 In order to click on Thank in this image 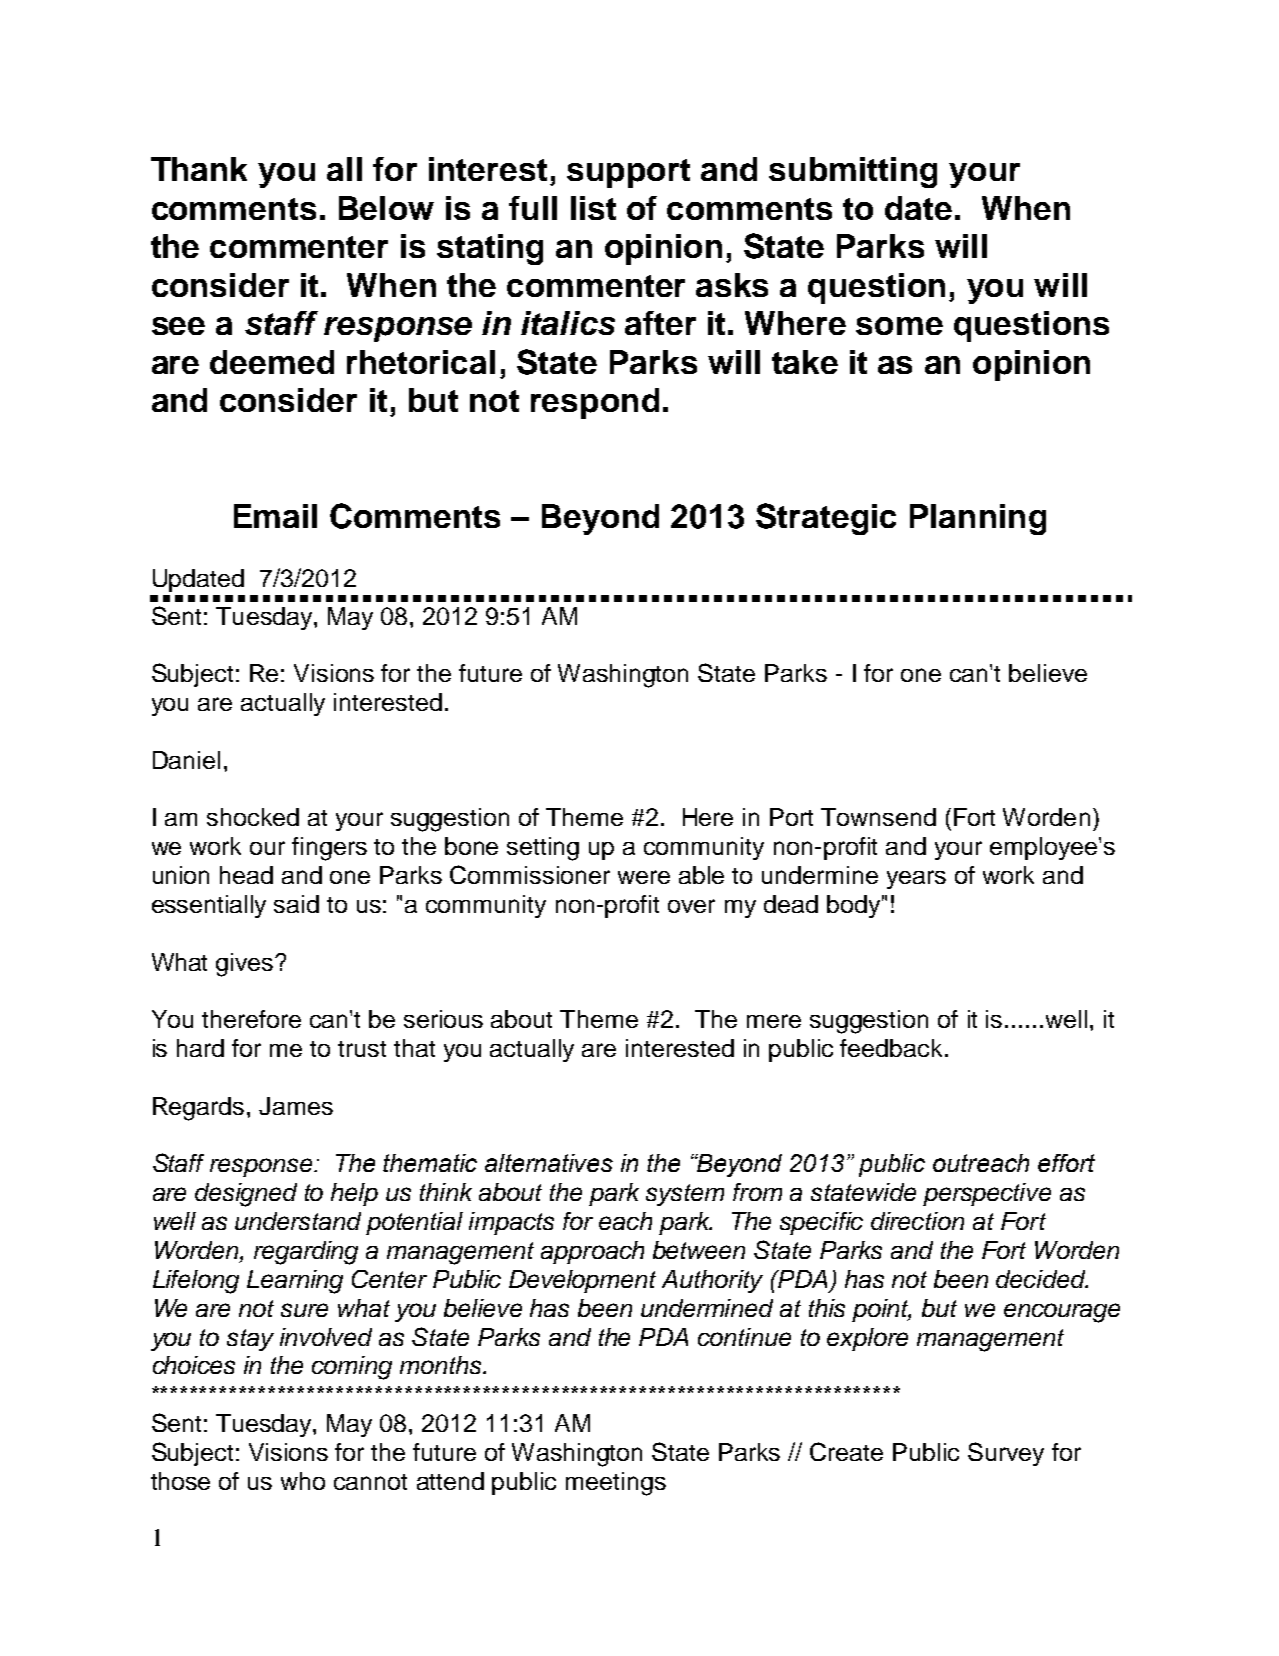, I will do `click(199, 169)`.
